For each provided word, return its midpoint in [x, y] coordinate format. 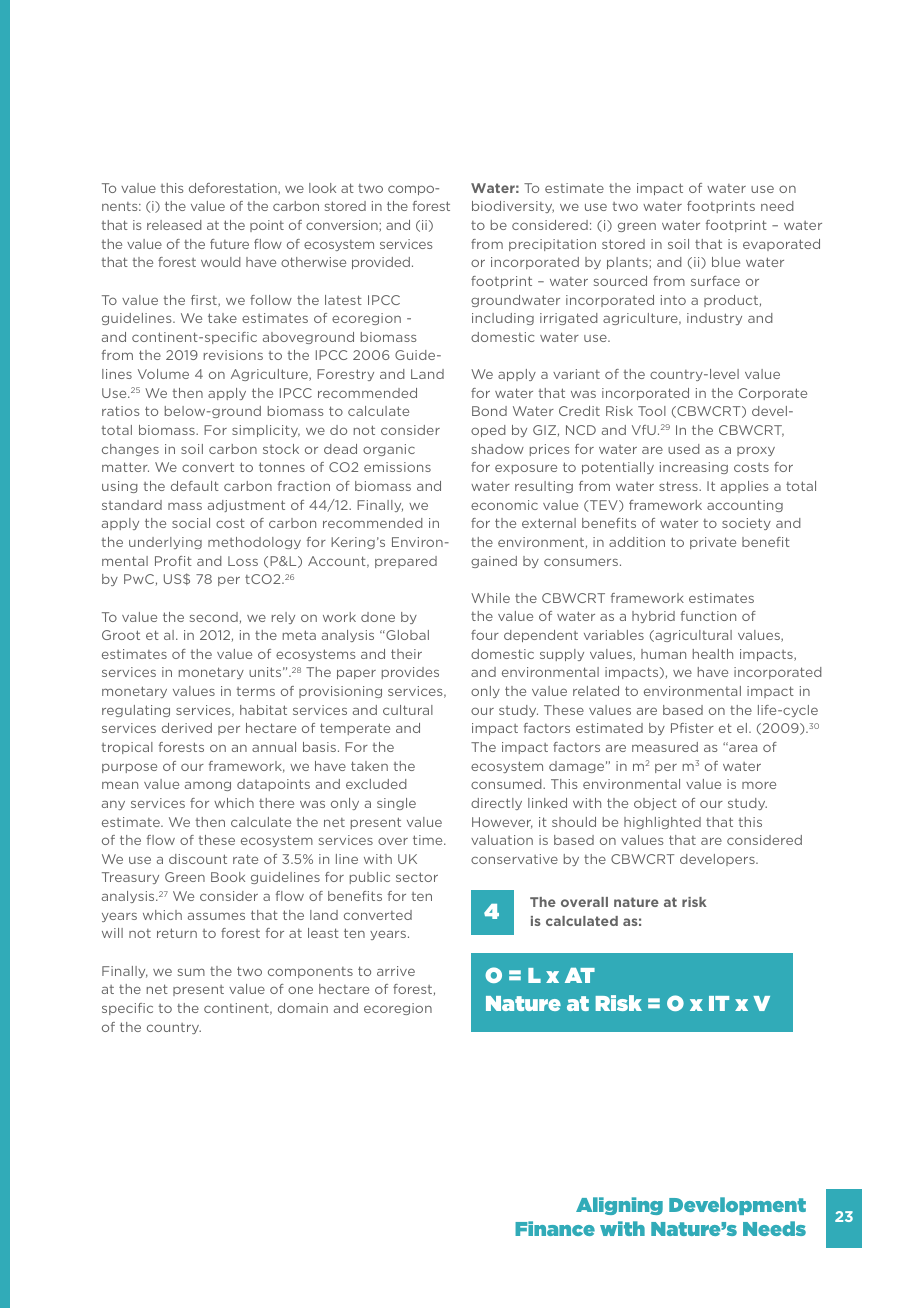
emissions [397, 467]
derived [187, 728]
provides [410, 673]
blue [726, 262]
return [177, 933]
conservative [514, 859]
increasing [694, 468]
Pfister [692, 728]
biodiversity [513, 207]
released [174, 225]
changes [130, 450]
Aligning [619, 1206]
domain [303, 1008]
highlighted [662, 823]
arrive [396, 971]
